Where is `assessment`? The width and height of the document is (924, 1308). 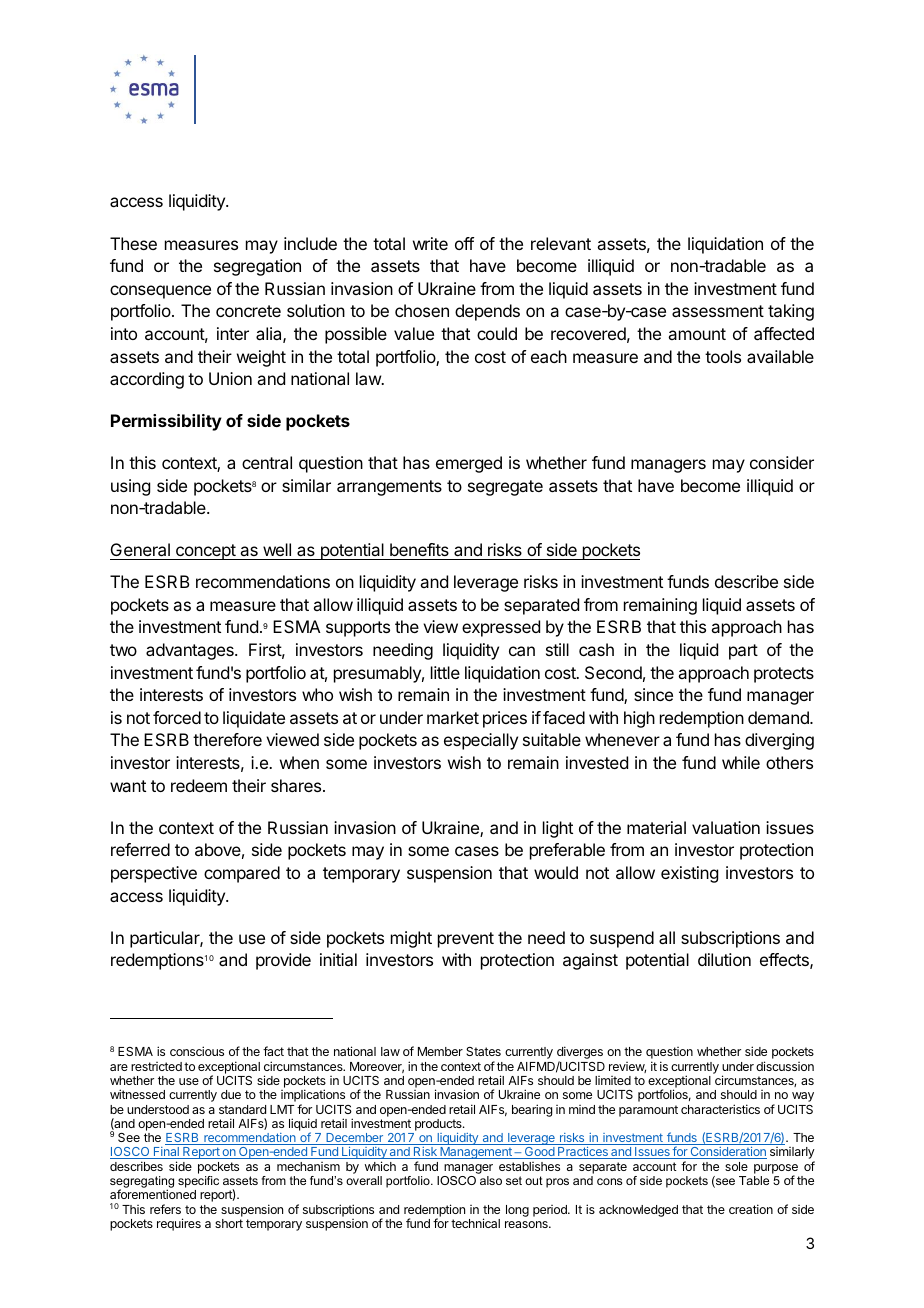 assessment is located at coordinates (718, 311).
